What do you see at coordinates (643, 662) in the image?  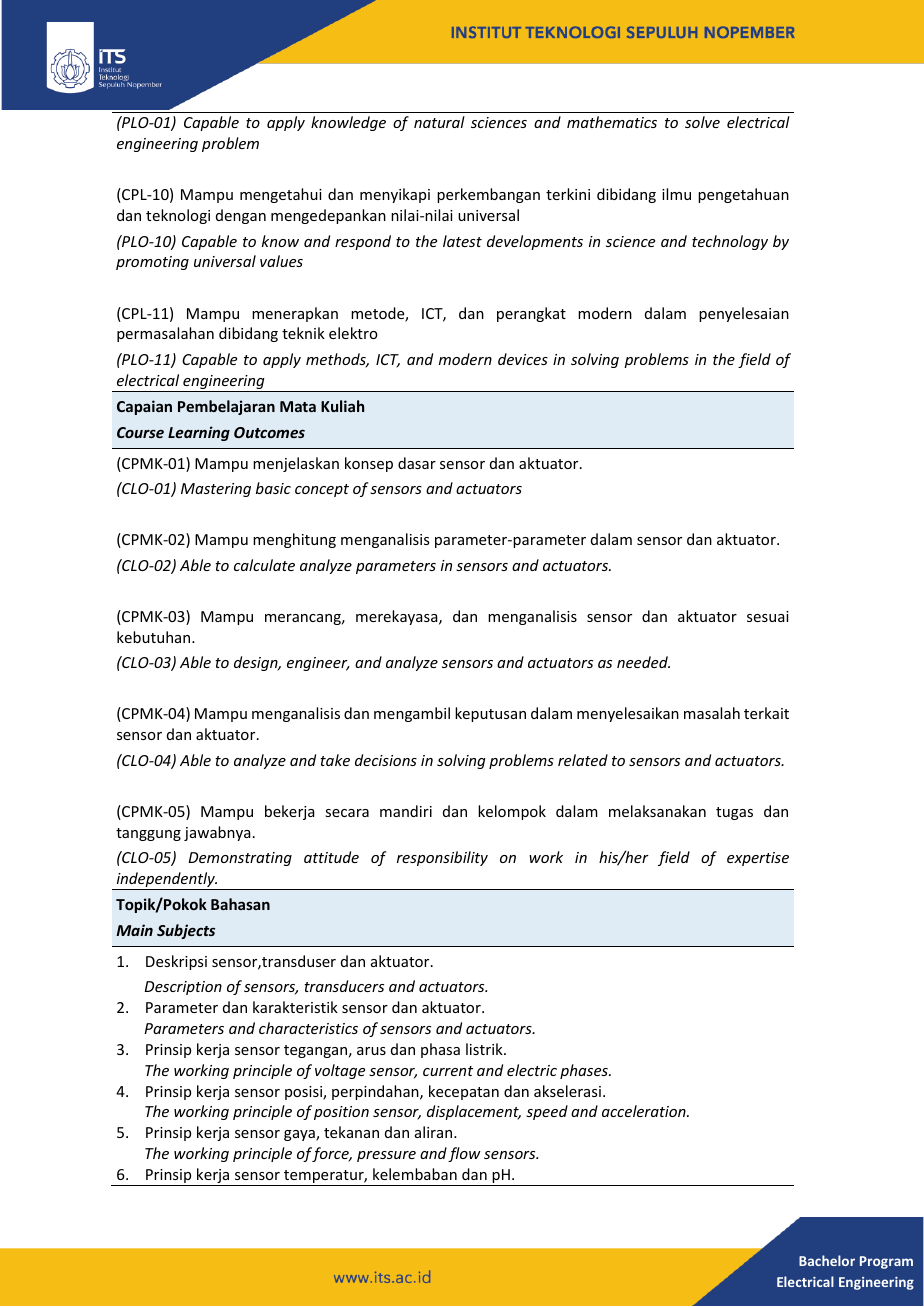 I see `needed` at bounding box center [643, 662].
